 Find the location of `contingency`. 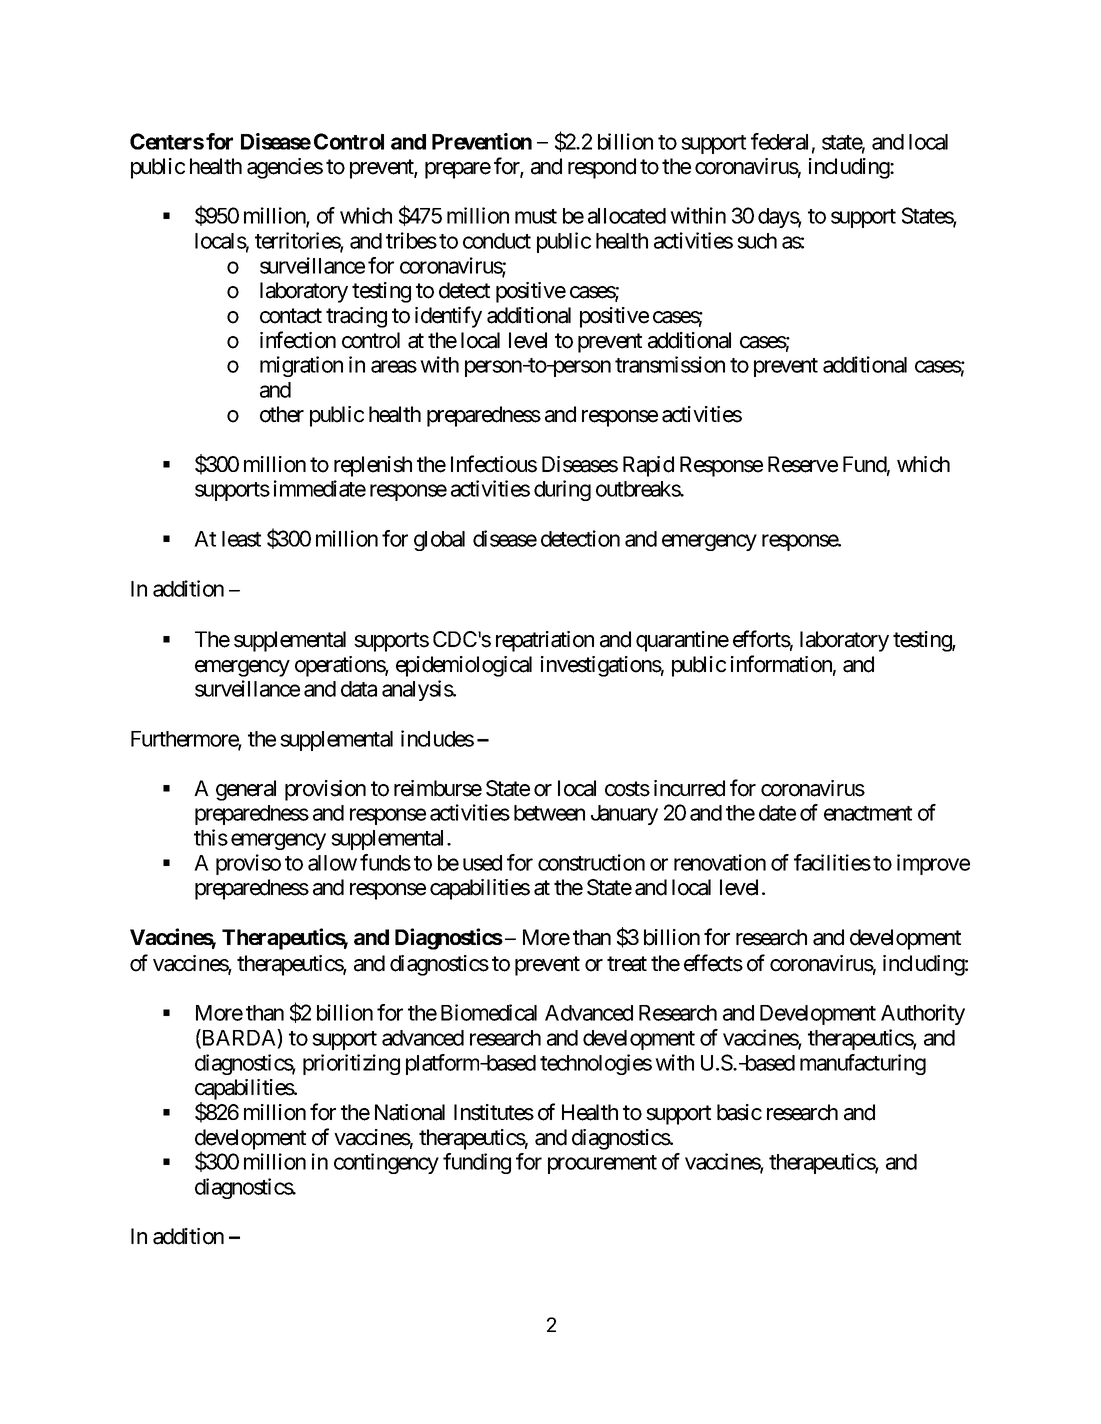

contingency is located at coordinates (386, 1163).
